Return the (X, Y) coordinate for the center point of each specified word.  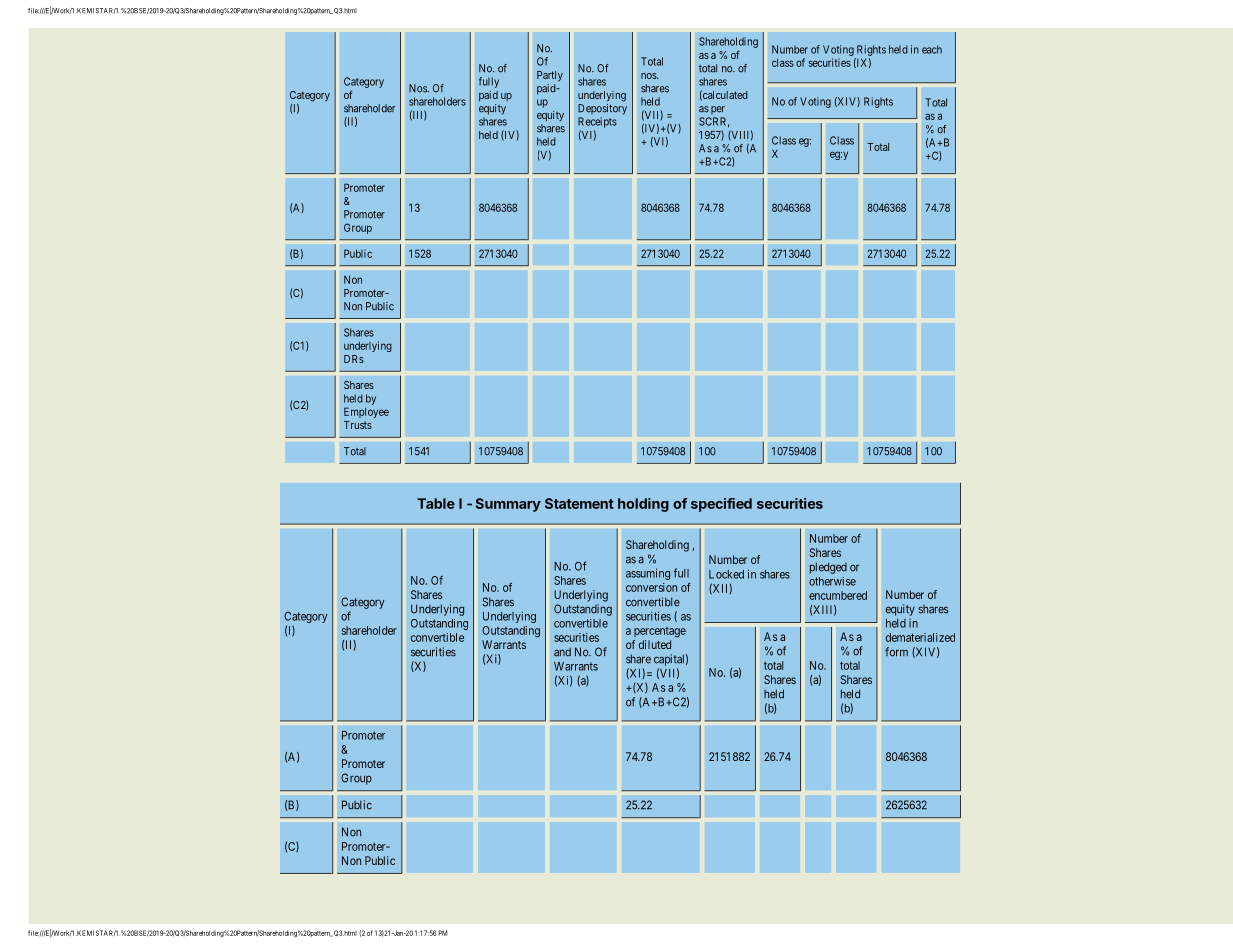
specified (721, 505)
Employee (366, 412)
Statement (579, 503)
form (896, 652)
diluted (655, 644)
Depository (602, 109)
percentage (660, 632)
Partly (550, 76)
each (932, 49)
